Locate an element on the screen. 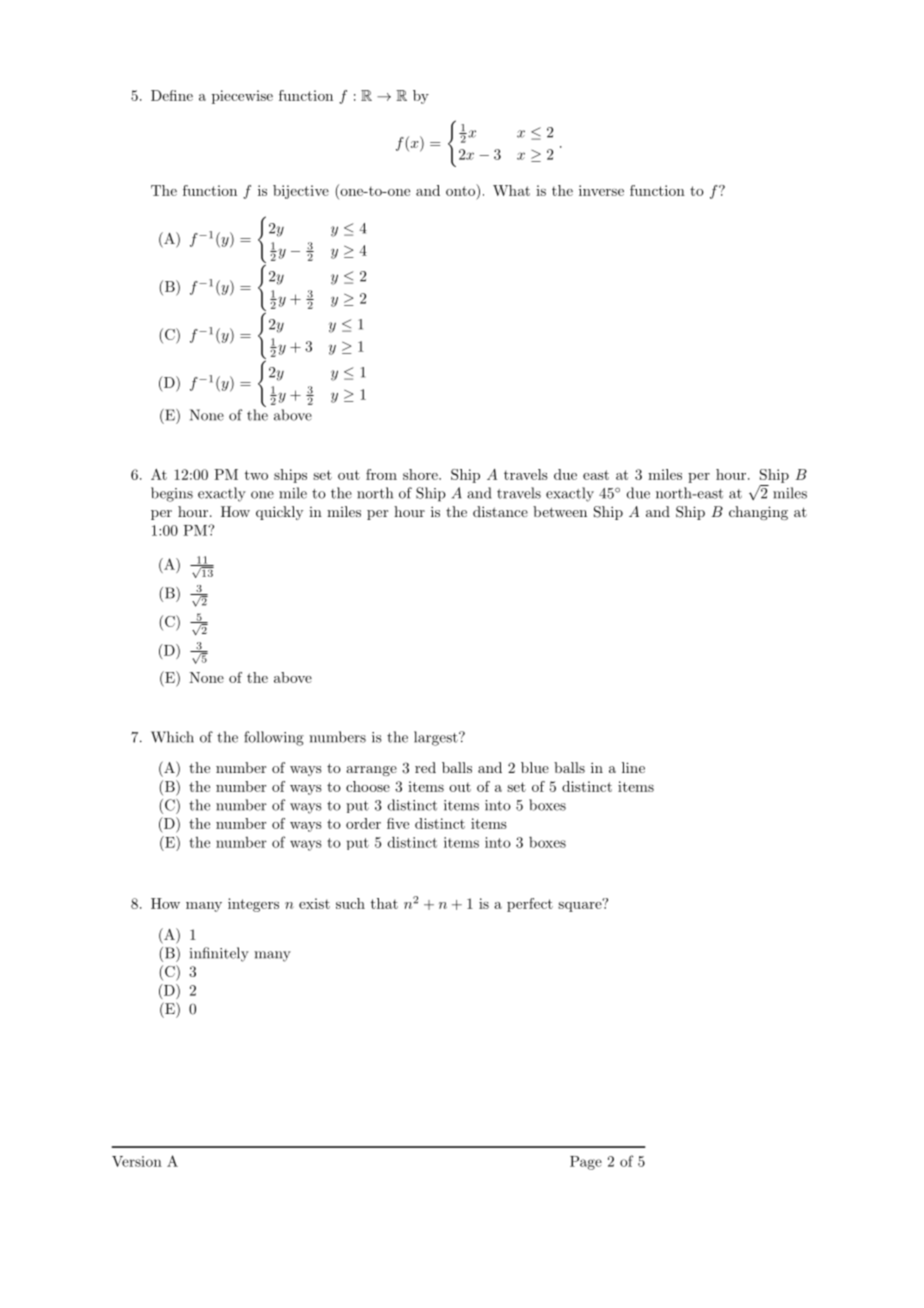  Which is located at coordinates (172, 737).
